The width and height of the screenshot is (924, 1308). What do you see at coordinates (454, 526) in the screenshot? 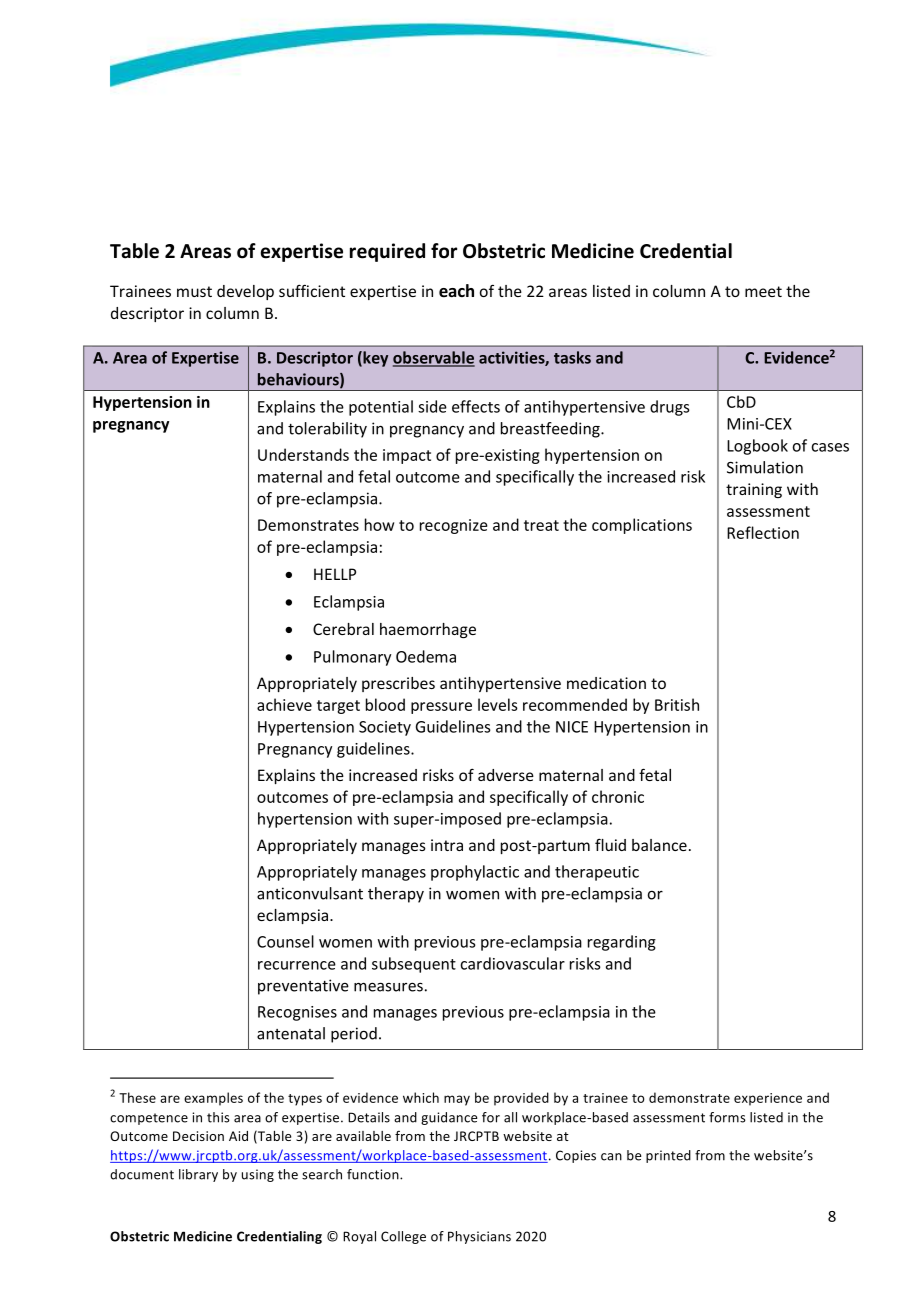
I see `recognize` at bounding box center [454, 526].
